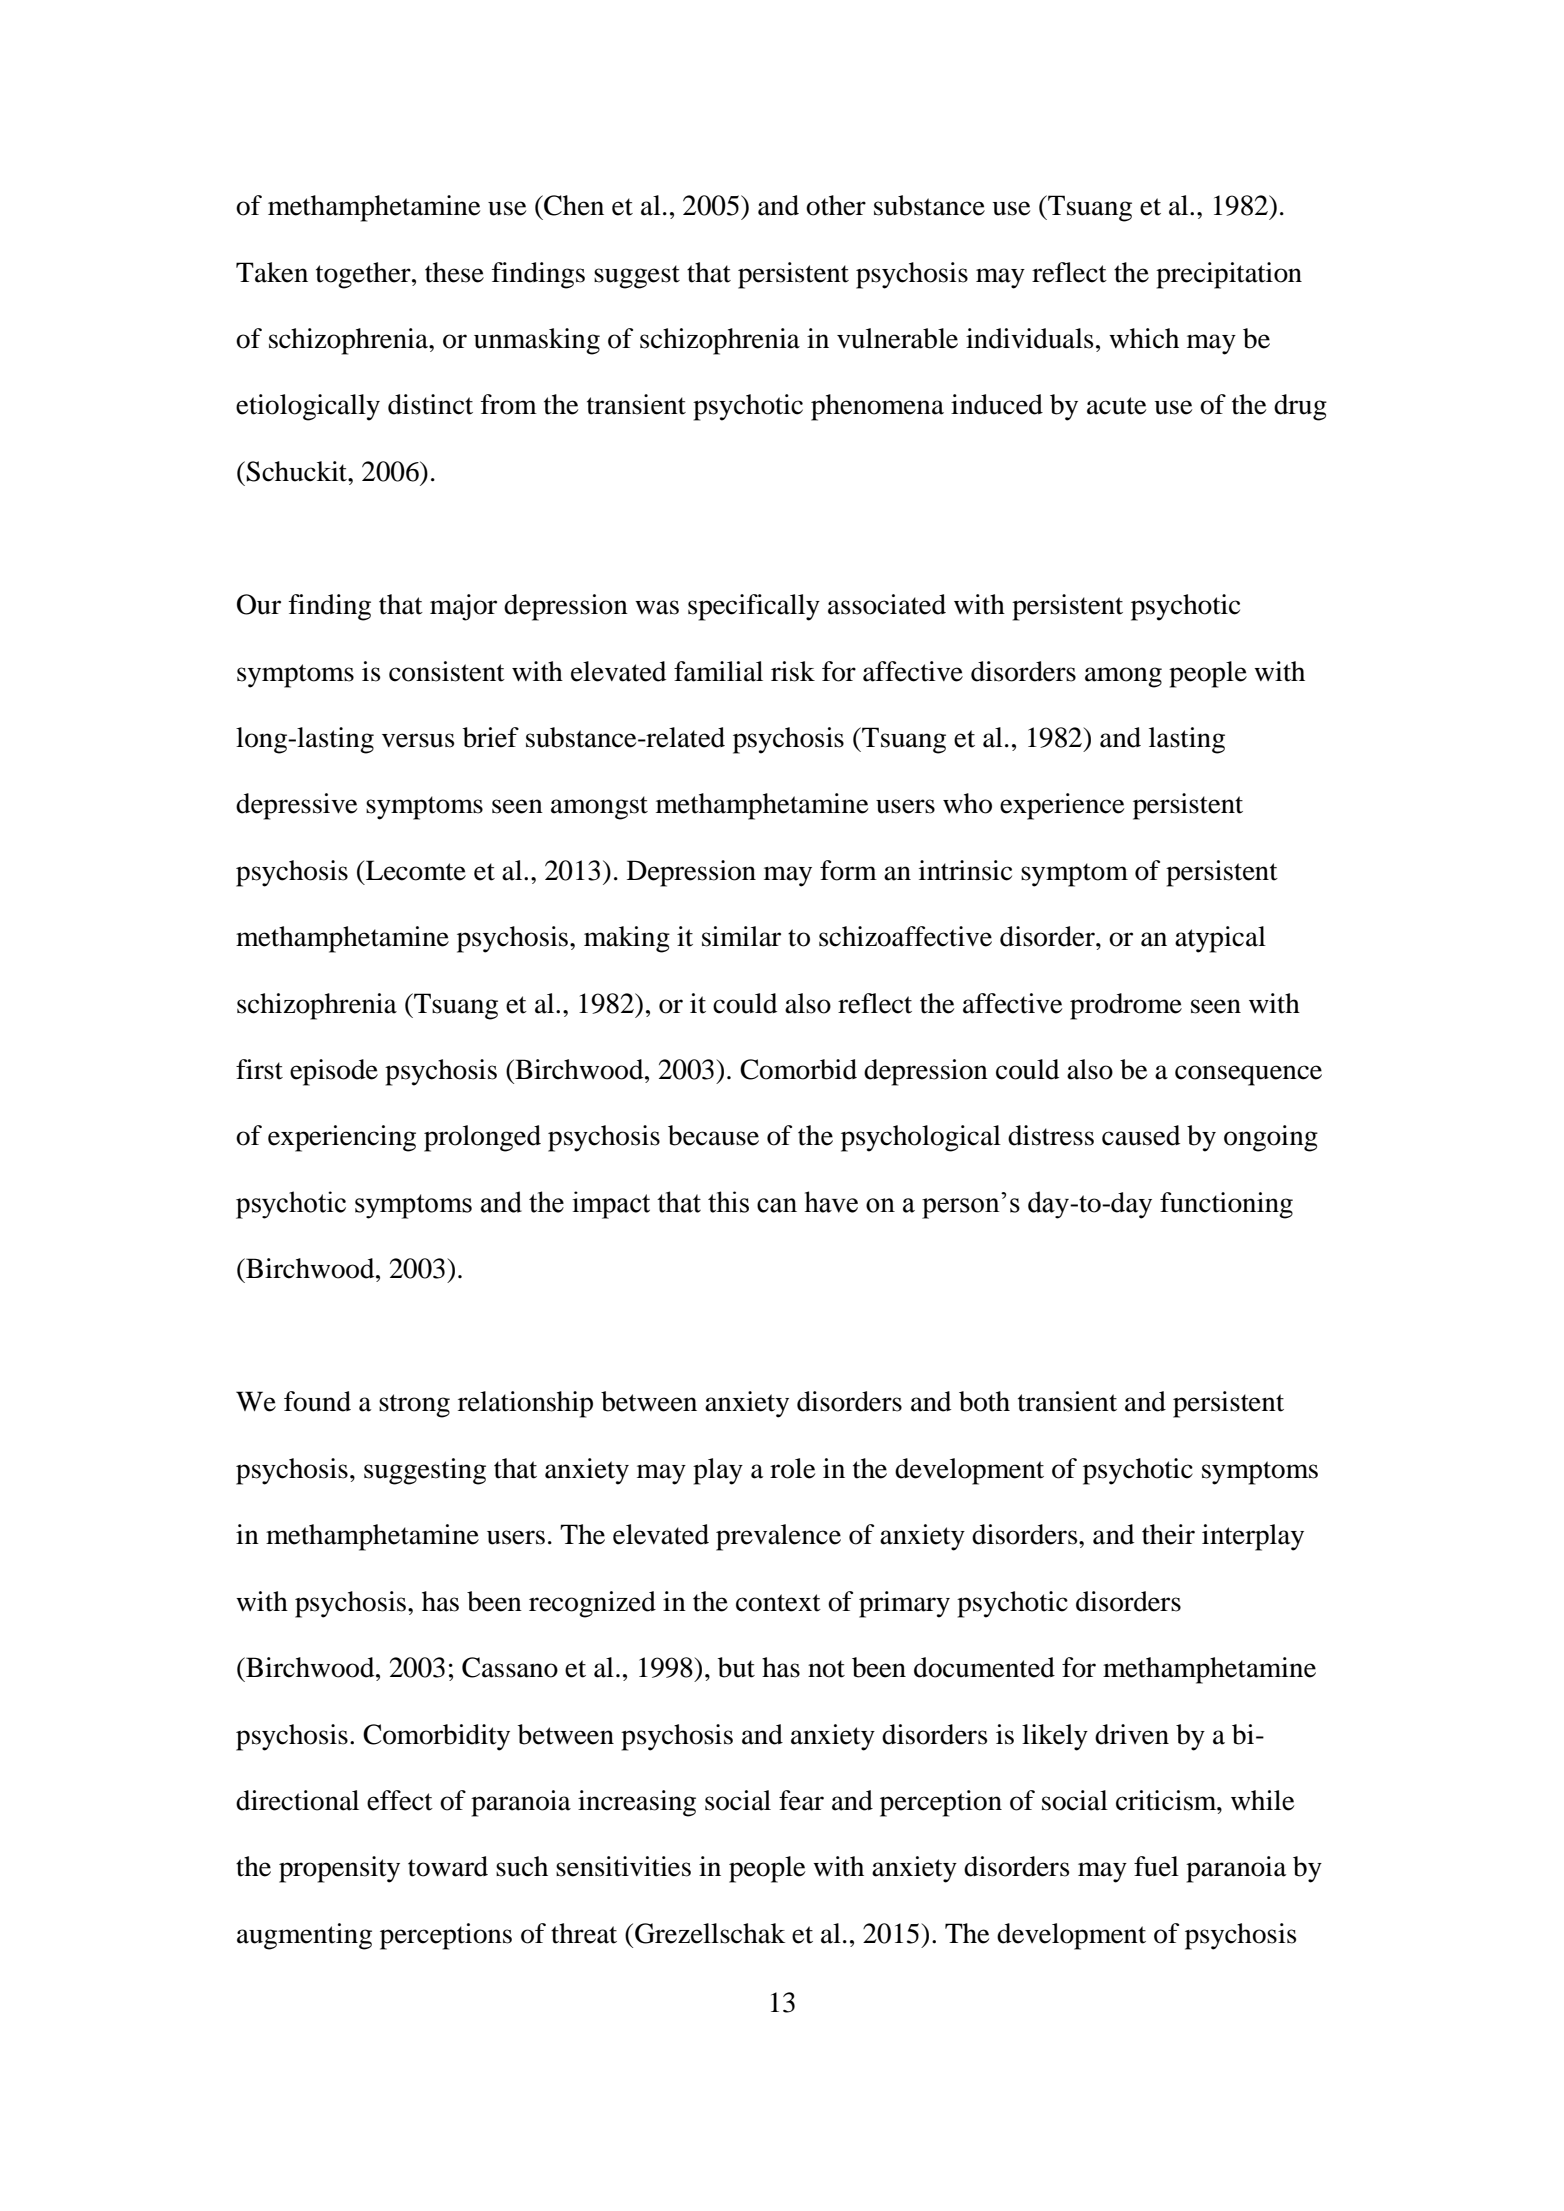  What do you see at coordinates (364, 275) in the screenshot?
I see `together` at bounding box center [364, 275].
